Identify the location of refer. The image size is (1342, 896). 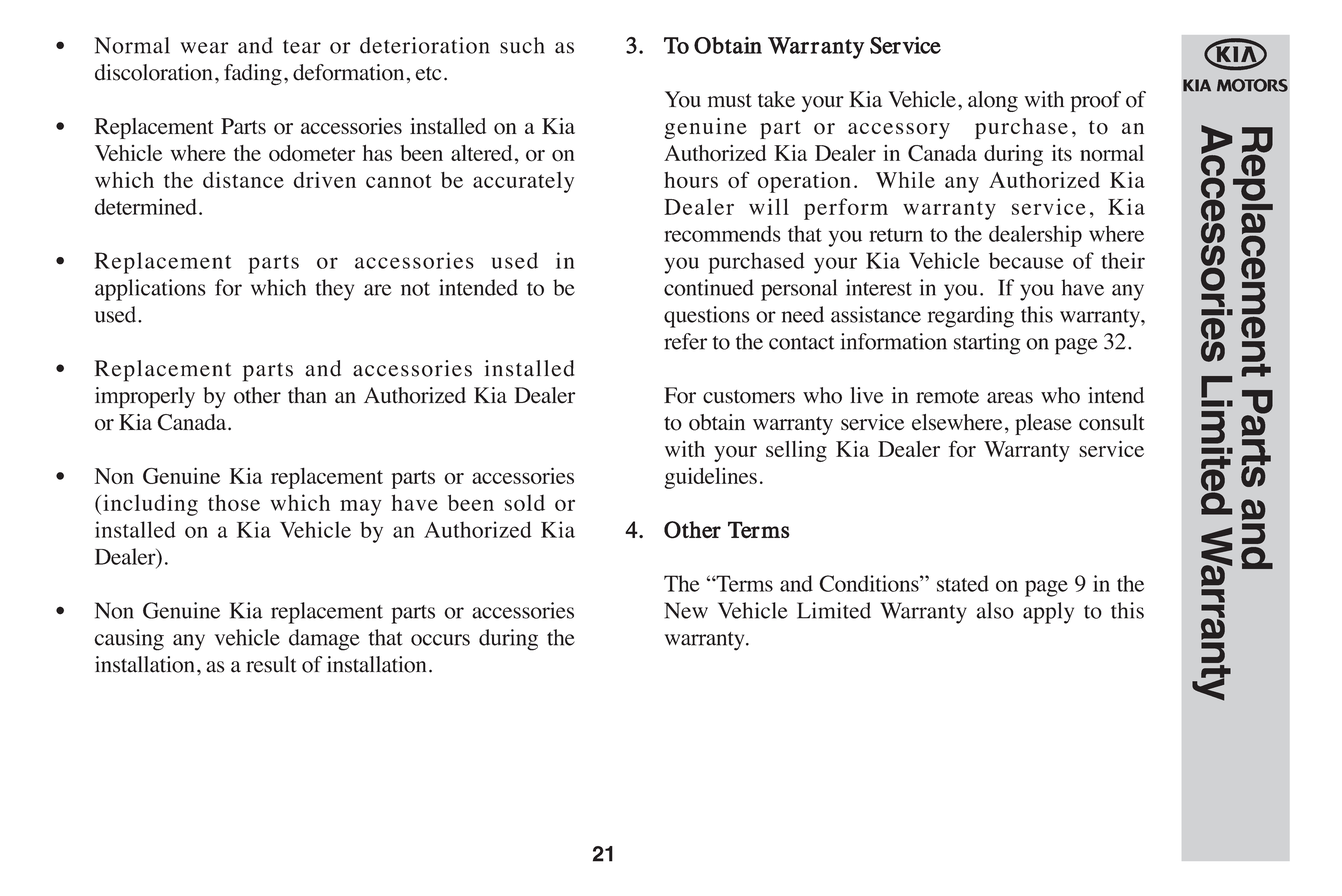
(685, 341).
